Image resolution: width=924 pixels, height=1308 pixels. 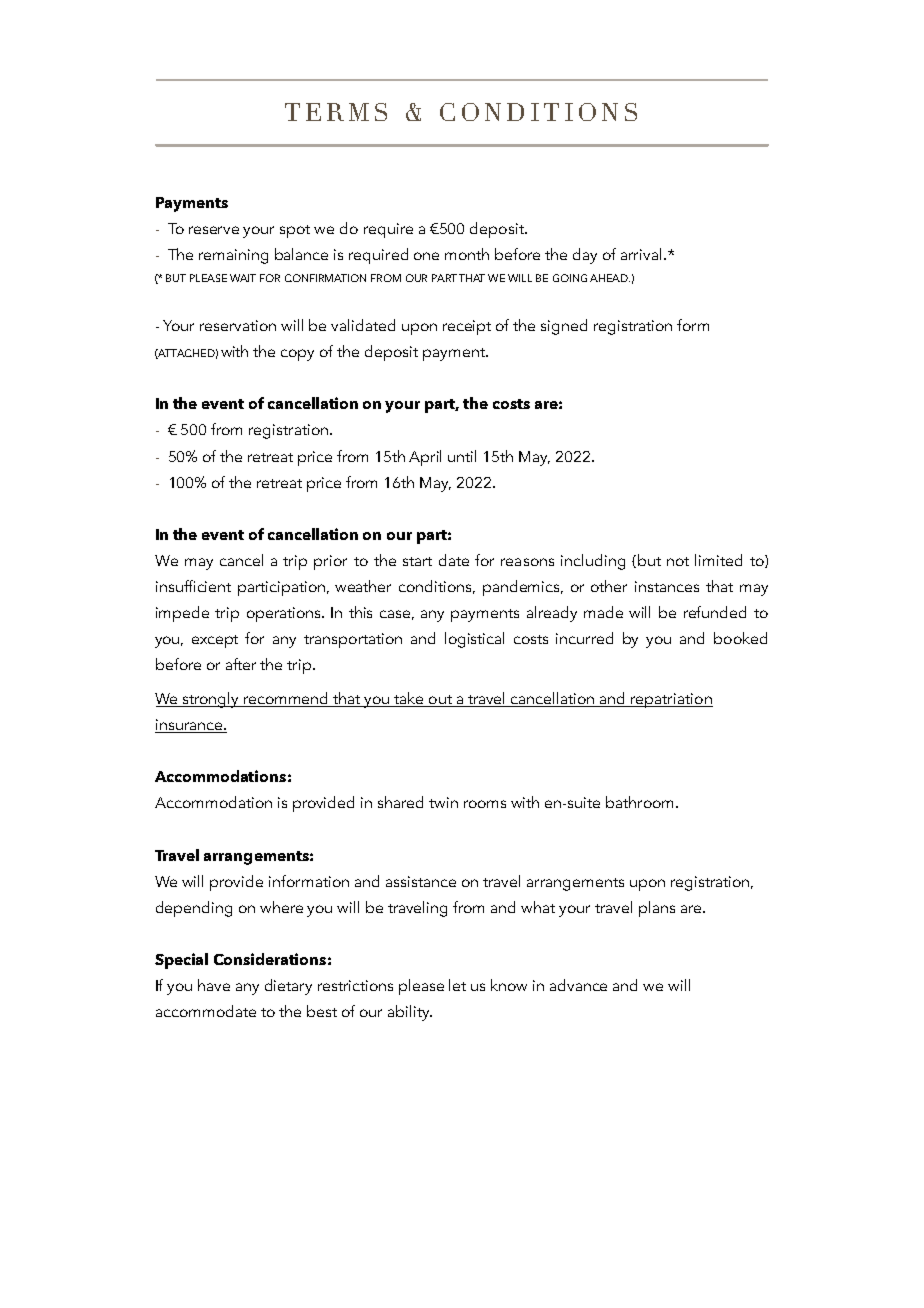 I want to click on bathroom, so click(x=641, y=802).
